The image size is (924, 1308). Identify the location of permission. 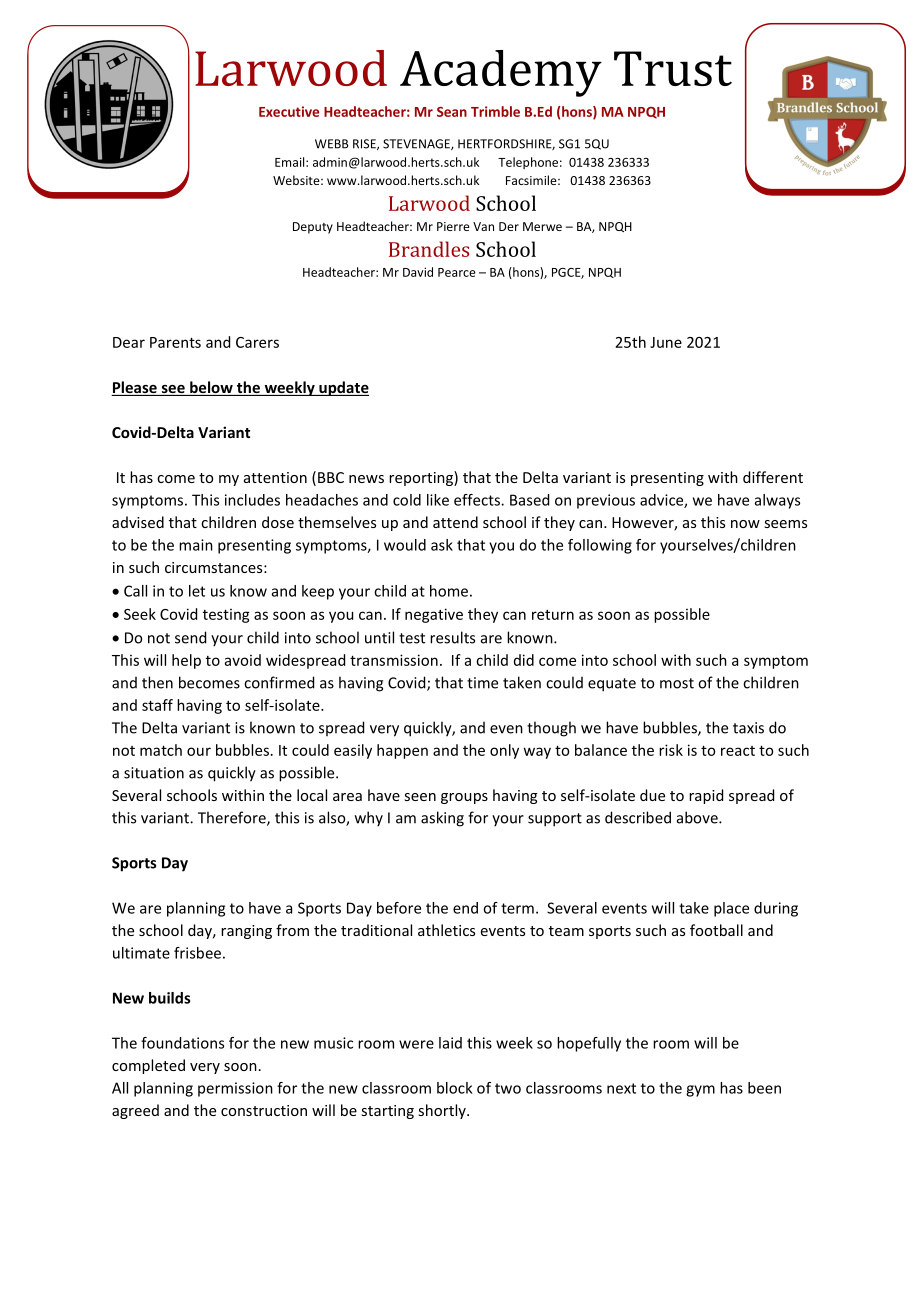
(235, 1089).
